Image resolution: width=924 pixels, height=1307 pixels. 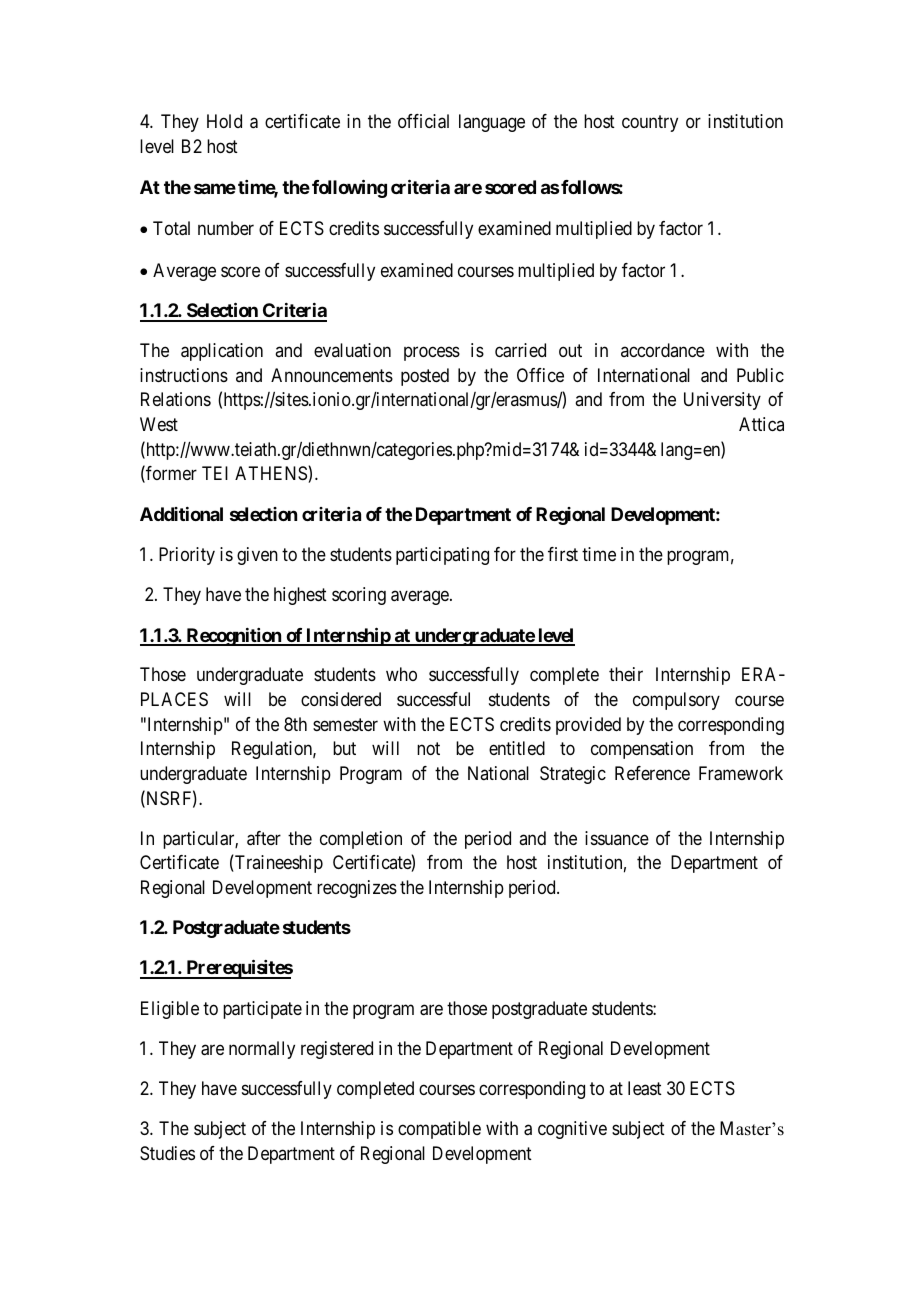 What do you see at coordinates (650, 124) in the document?
I see `country` at bounding box center [650, 124].
